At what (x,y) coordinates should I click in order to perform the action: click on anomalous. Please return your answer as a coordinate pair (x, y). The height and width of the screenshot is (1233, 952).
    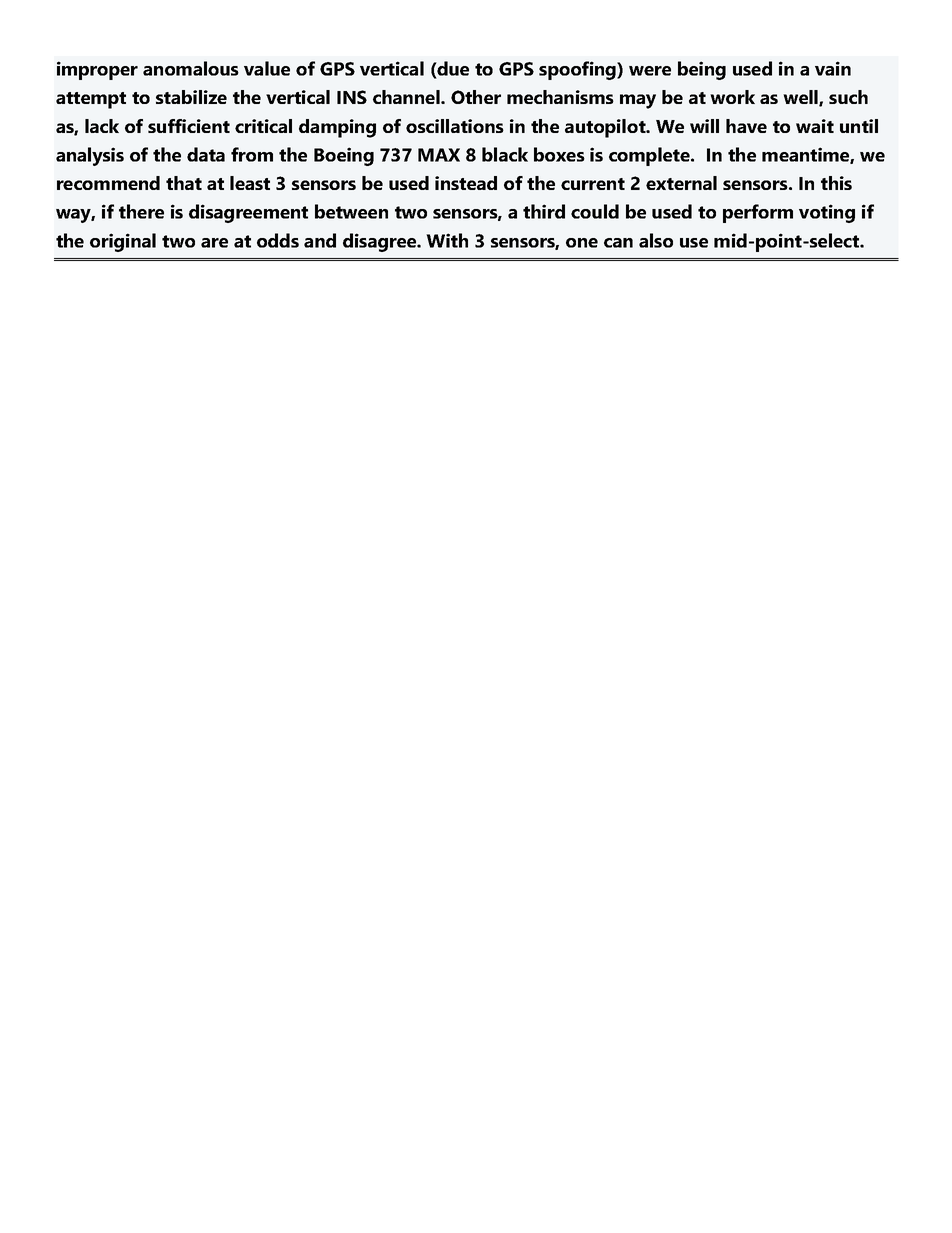
    Looking at the image, I should click on (191, 68).
